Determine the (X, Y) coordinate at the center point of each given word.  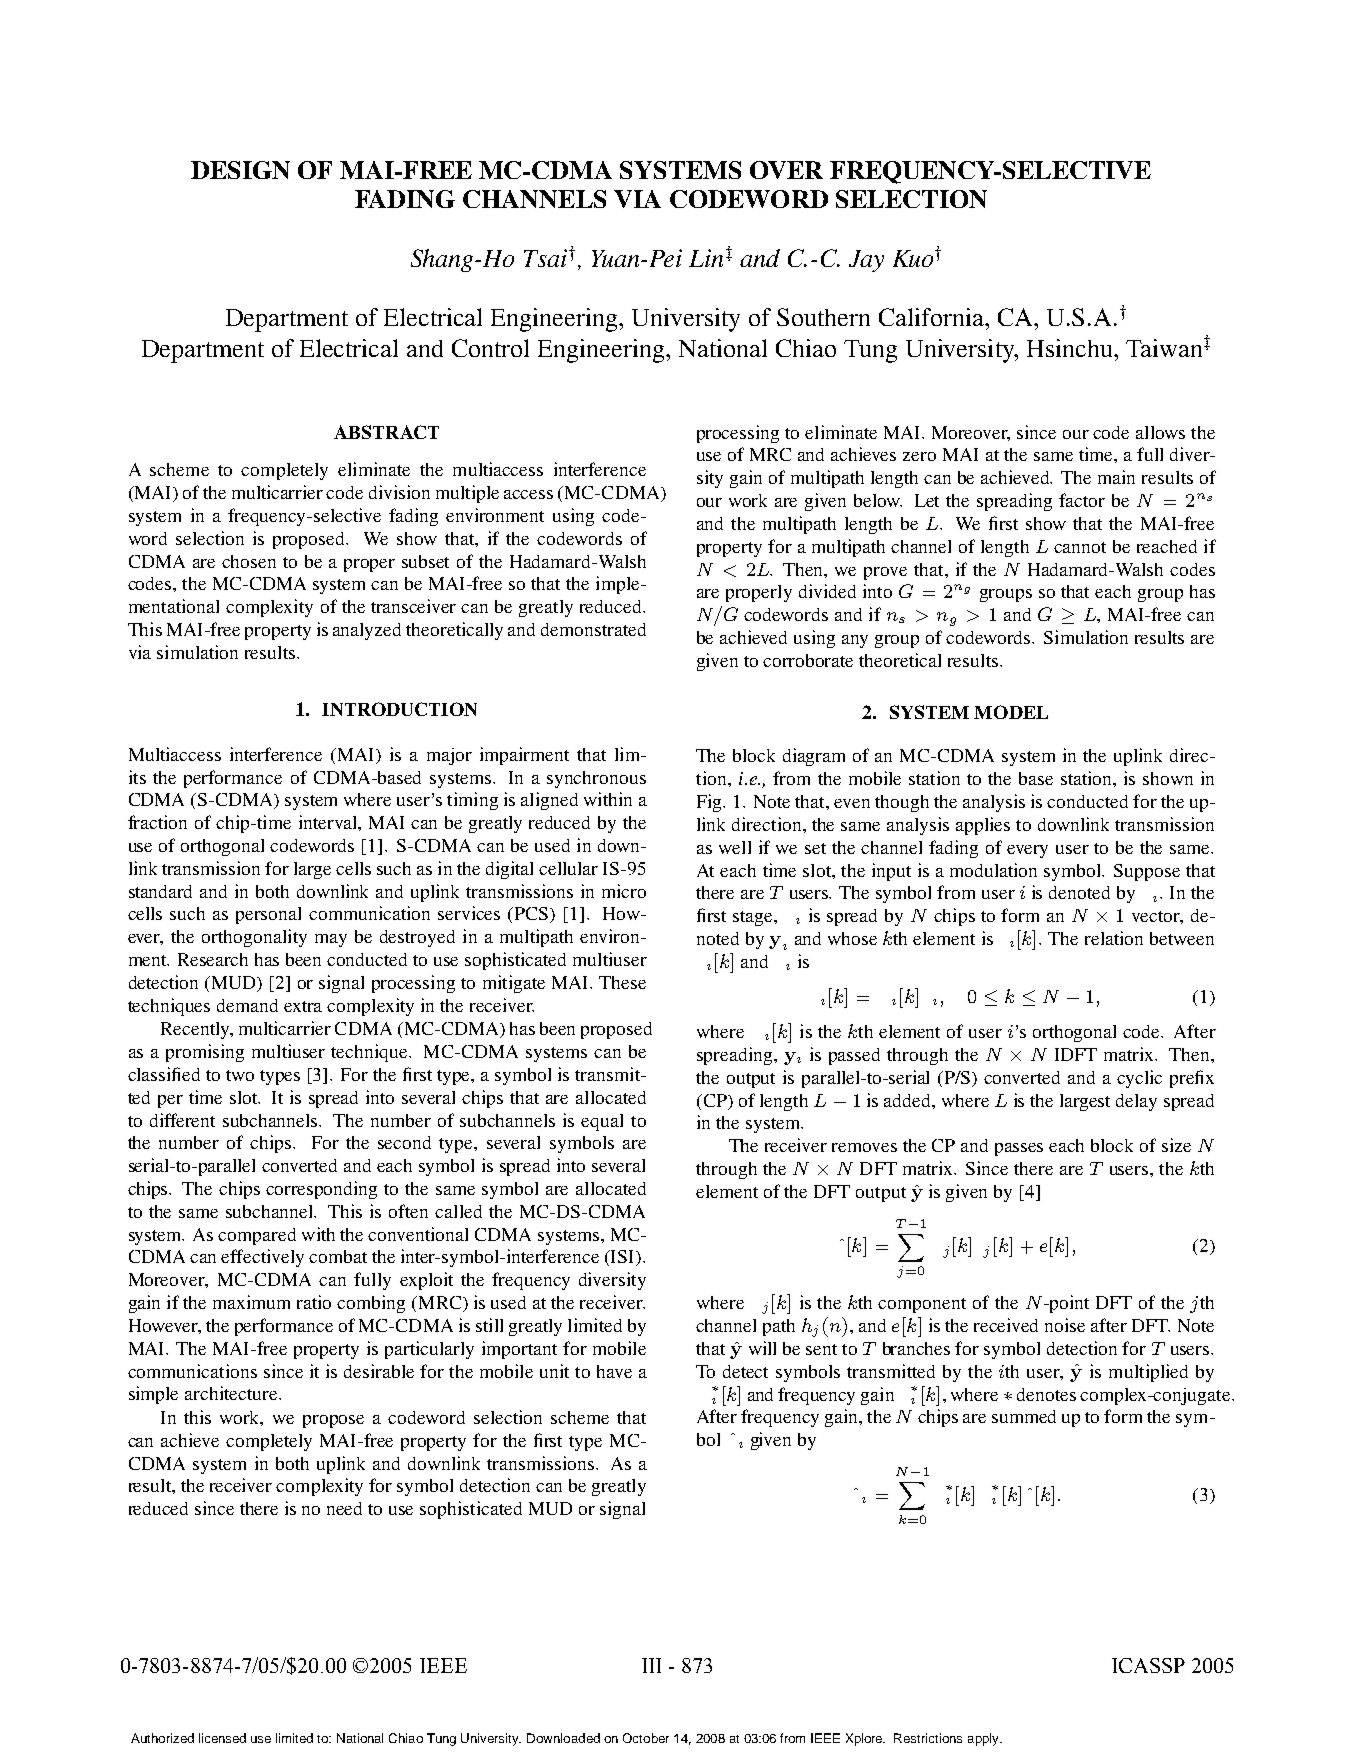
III (651, 1665)
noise (1065, 1325)
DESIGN (240, 170)
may (331, 940)
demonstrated (593, 629)
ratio (314, 1302)
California (933, 317)
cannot (1080, 547)
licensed (222, 1738)
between (1182, 938)
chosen (249, 561)
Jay (866, 261)
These (622, 982)
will (762, 1348)
